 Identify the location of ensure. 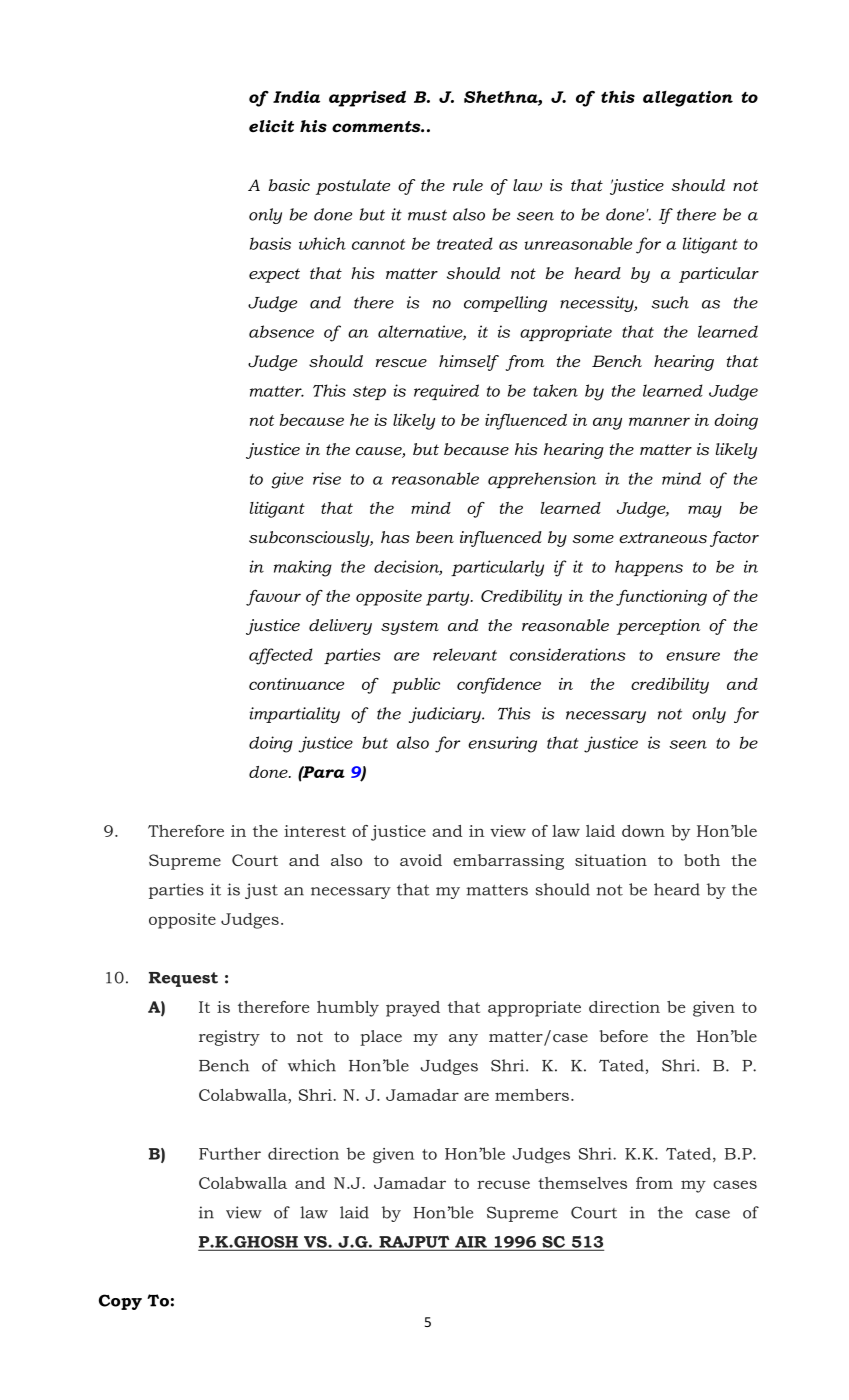
(693, 656).
